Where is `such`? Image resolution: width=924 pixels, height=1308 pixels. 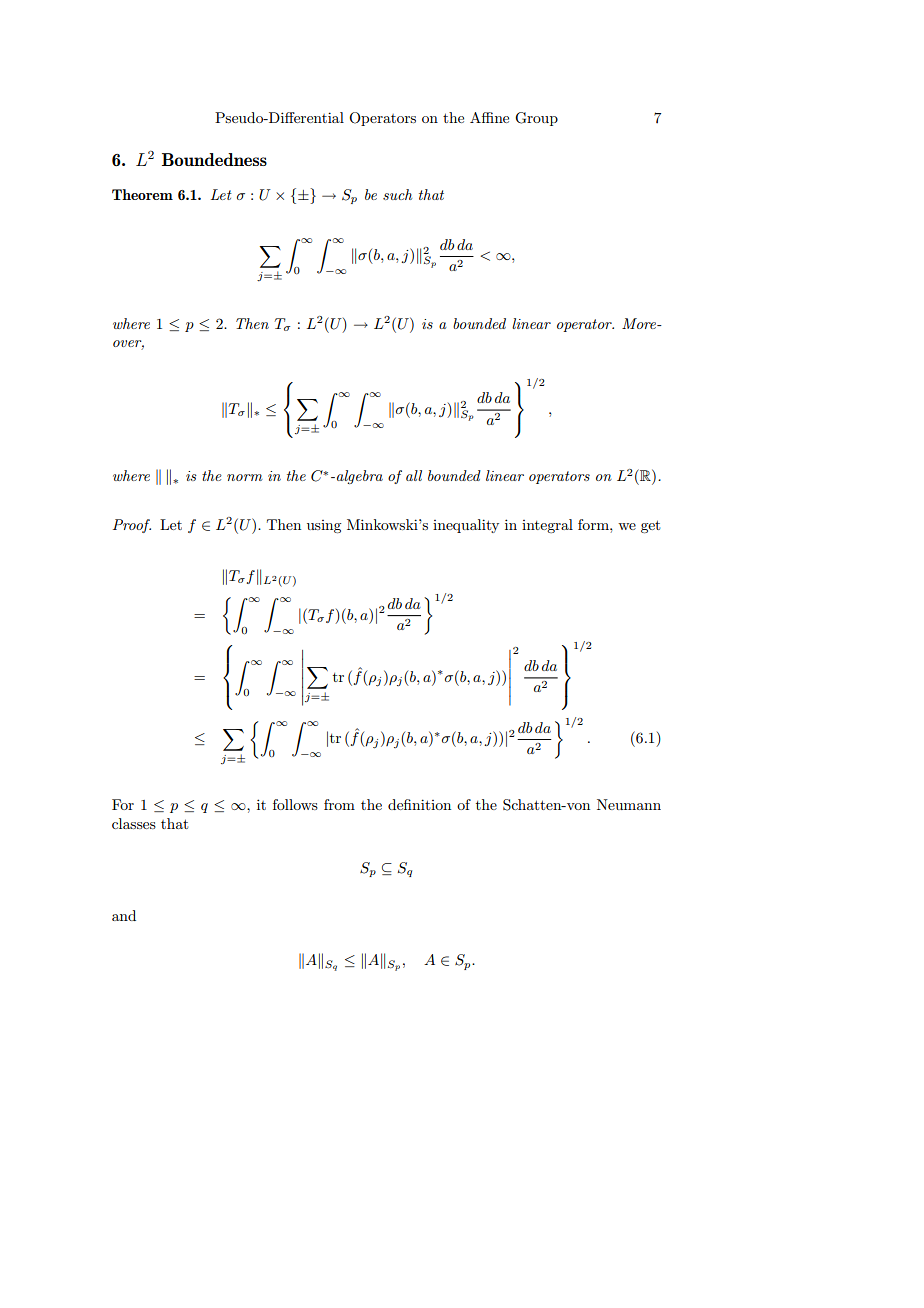 such is located at coordinates (397, 194).
